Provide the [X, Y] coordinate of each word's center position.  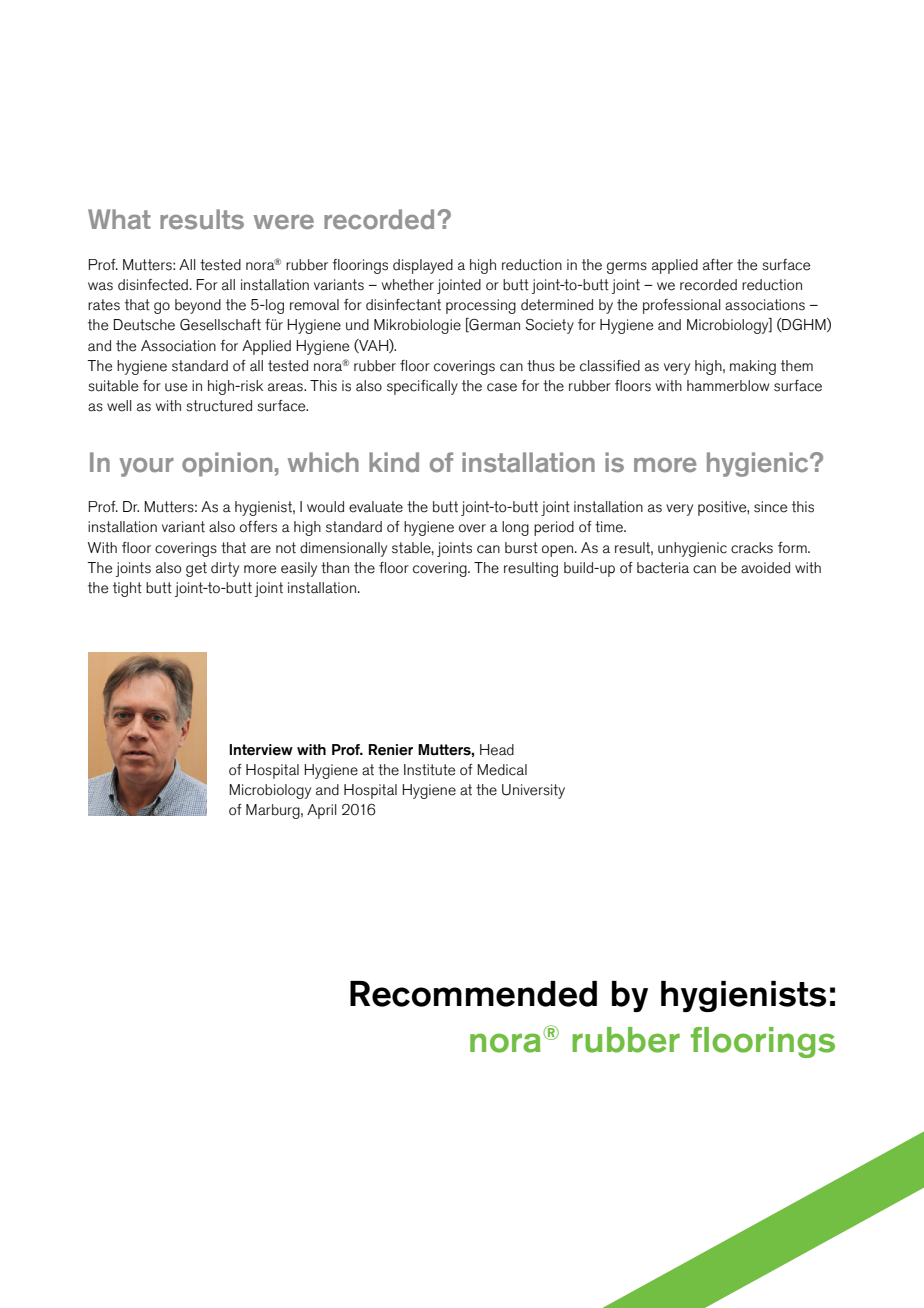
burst [521, 548]
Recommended [473, 994]
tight [127, 589]
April [322, 811]
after [718, 265]
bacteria [663, 568]
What [119, 219]
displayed [423, 266]
